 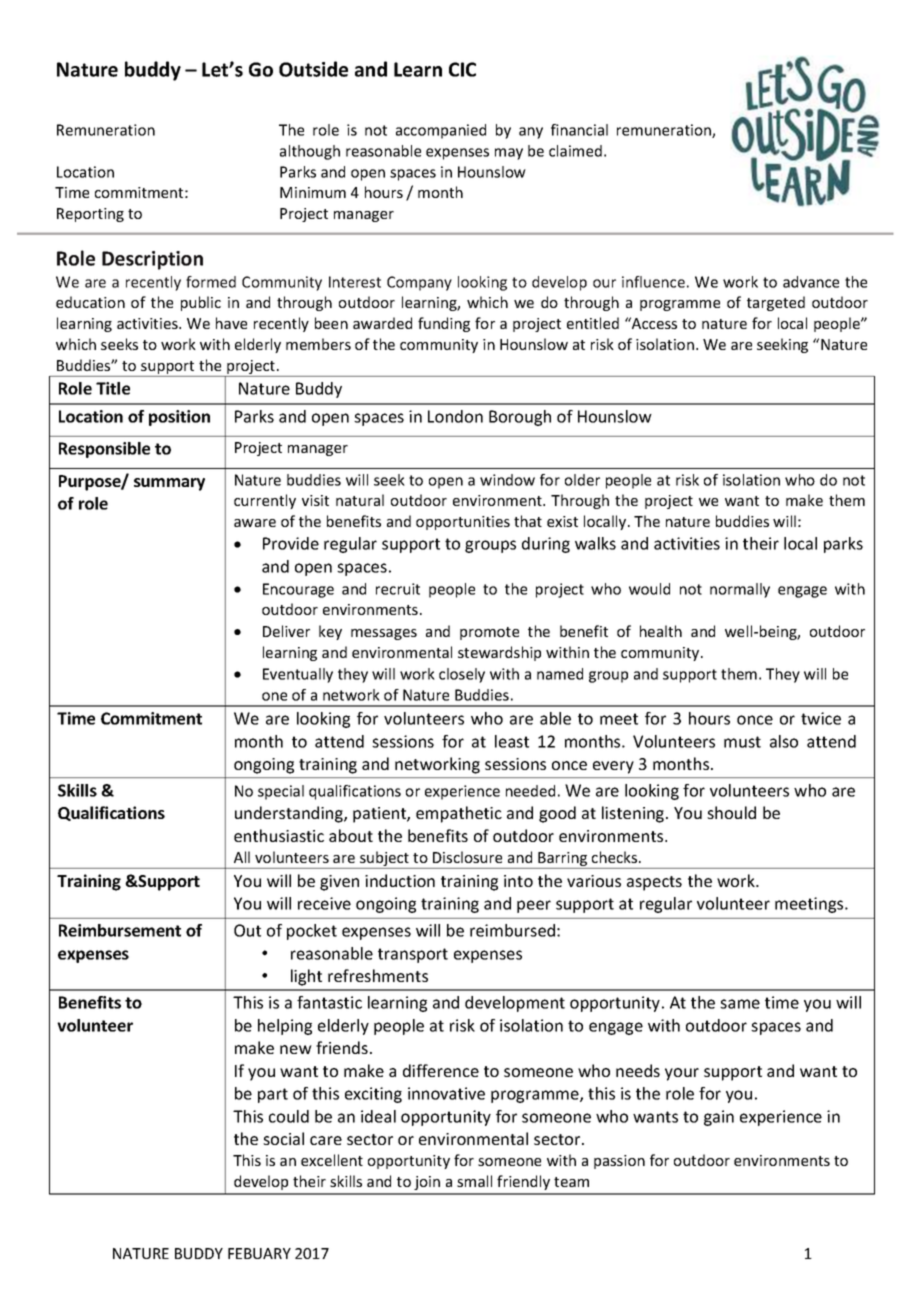 What do you see at coordinates (444, 324) in the screenshot?
I see `funding` at bounding box center [444, 324].
